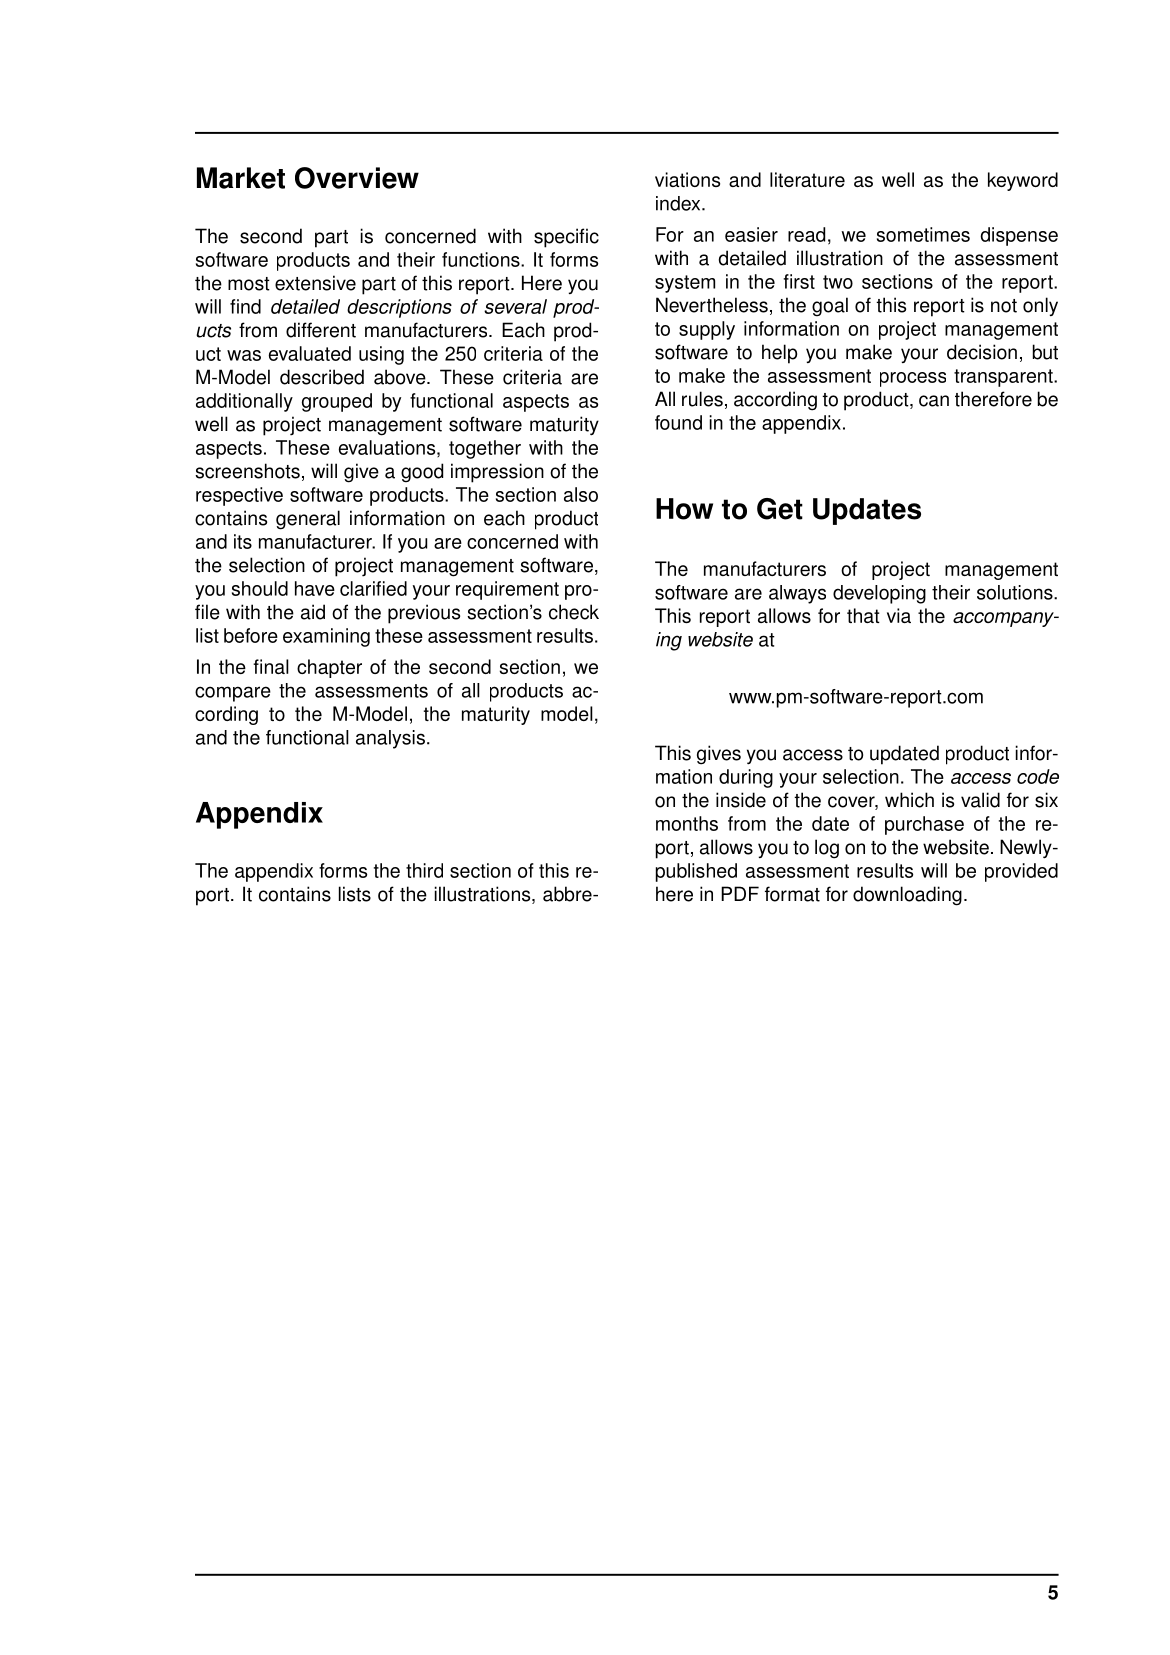  I want to click on code, so click(1038, 776).
